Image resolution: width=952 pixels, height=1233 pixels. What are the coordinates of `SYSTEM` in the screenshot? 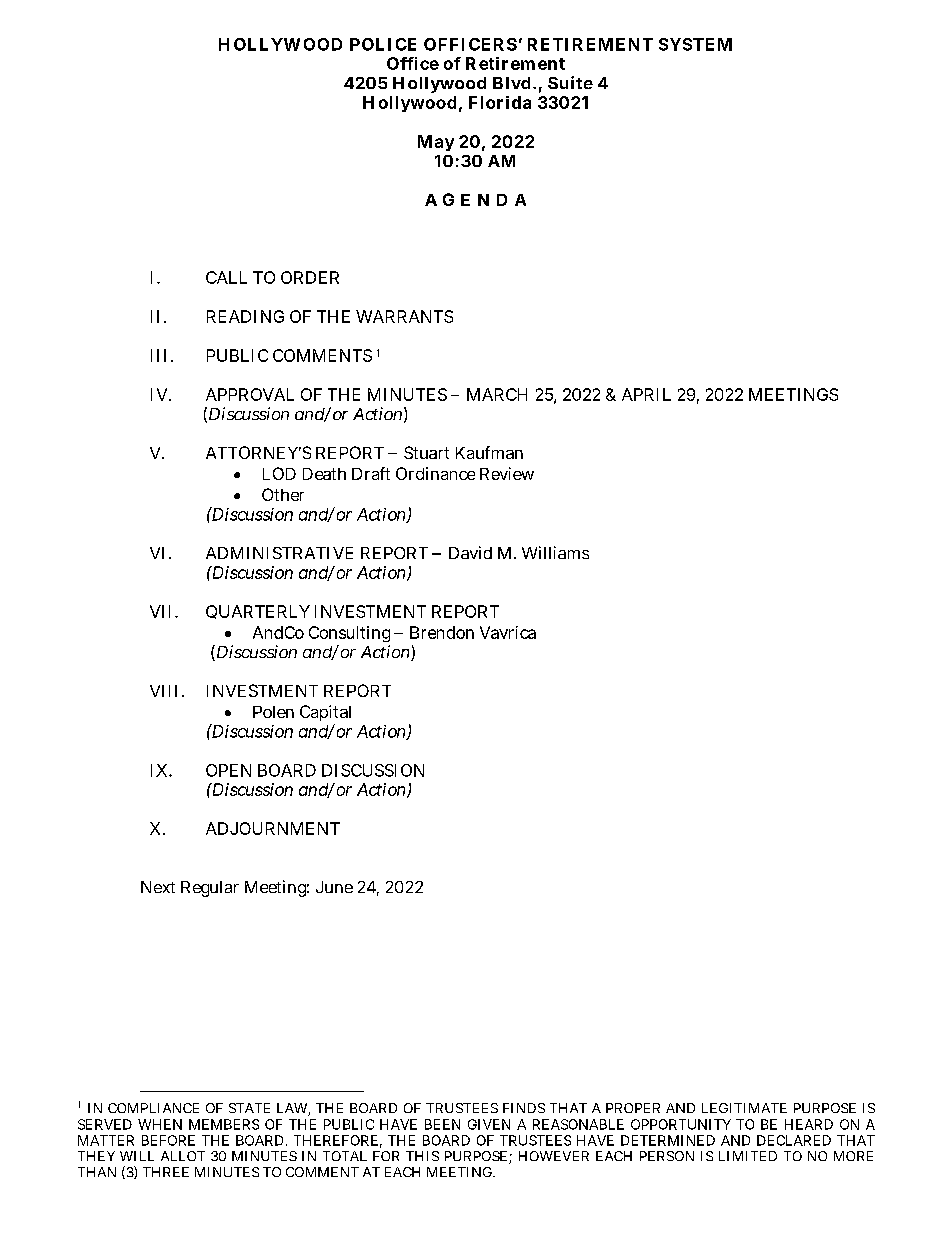 It's located at (695, 44).
